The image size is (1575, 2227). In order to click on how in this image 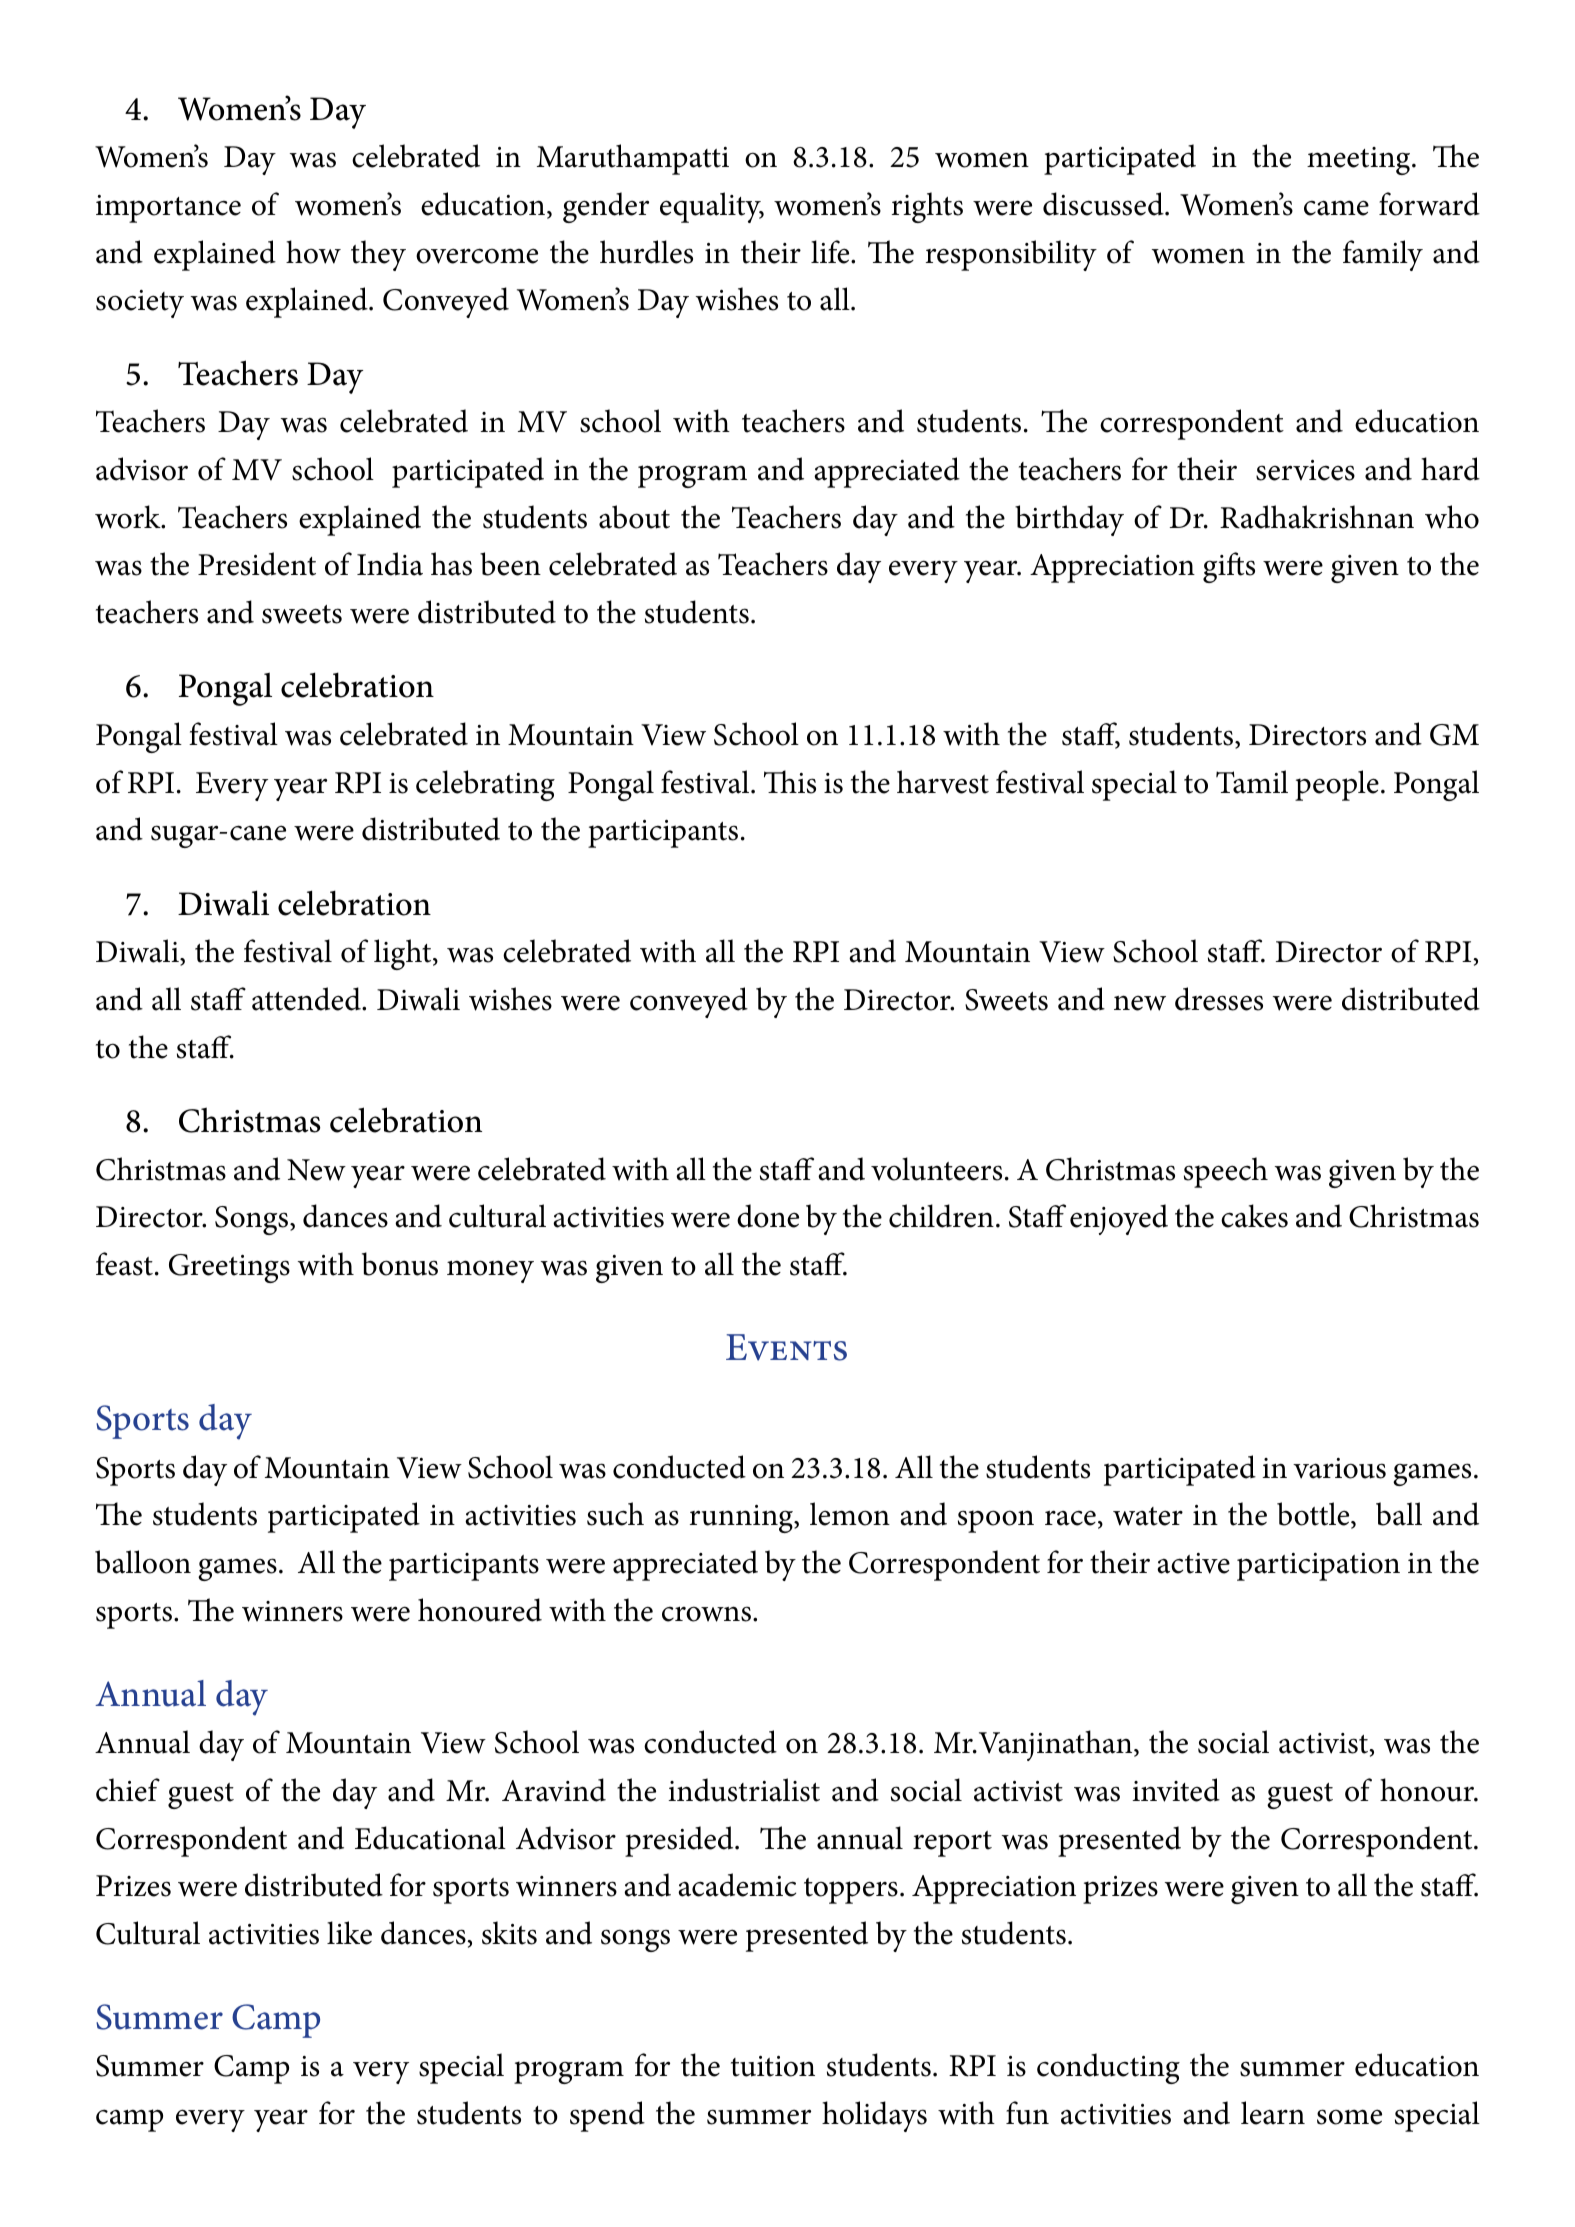, I will do `click(313, 252)`.
